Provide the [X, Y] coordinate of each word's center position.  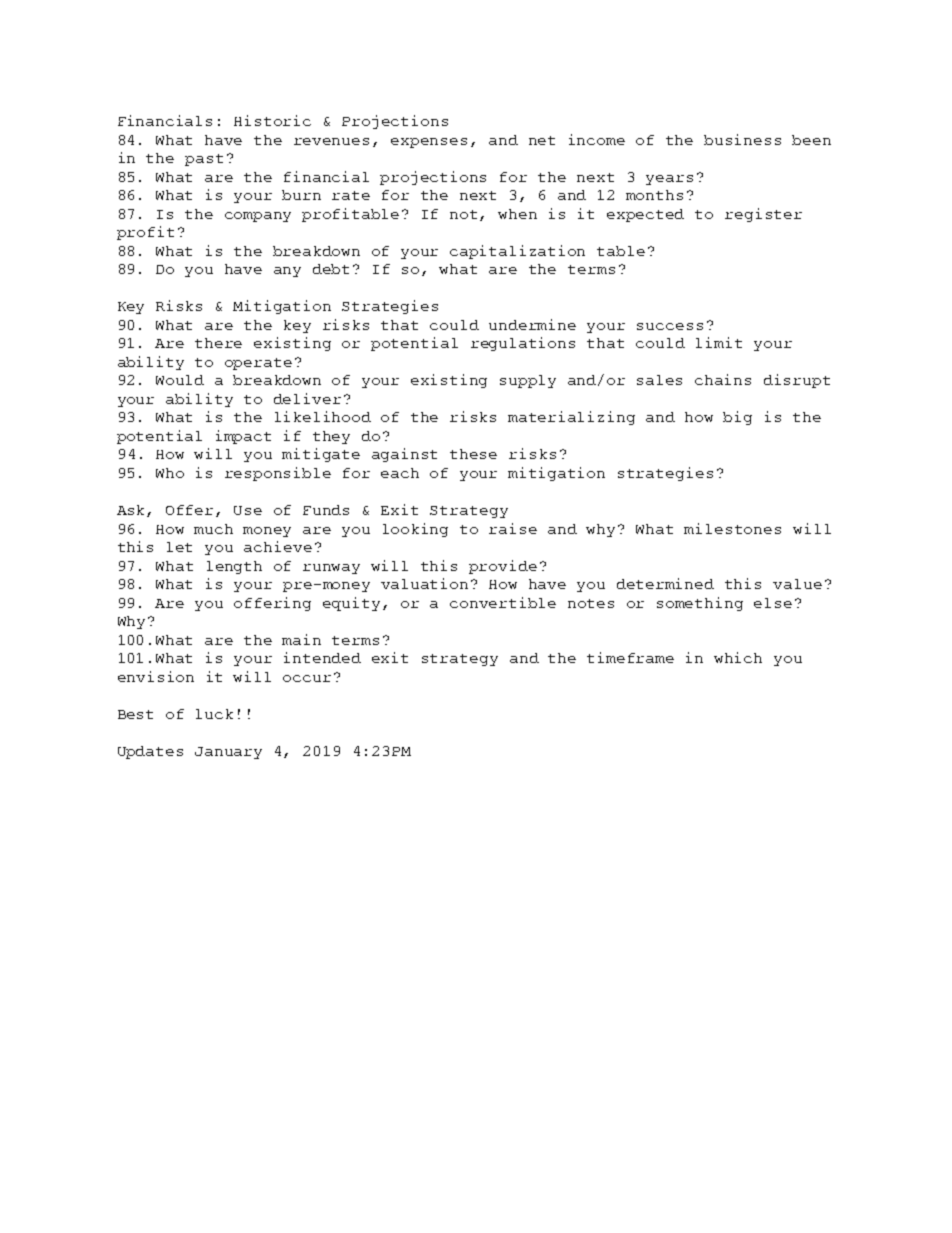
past [204, 160]
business [742, 139]
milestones [732, 528]
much [213, 529]
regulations [523, 344]
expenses [429, 143]
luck [214, 714]
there [218, 343]
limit [719, 342]
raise [513, 528]
